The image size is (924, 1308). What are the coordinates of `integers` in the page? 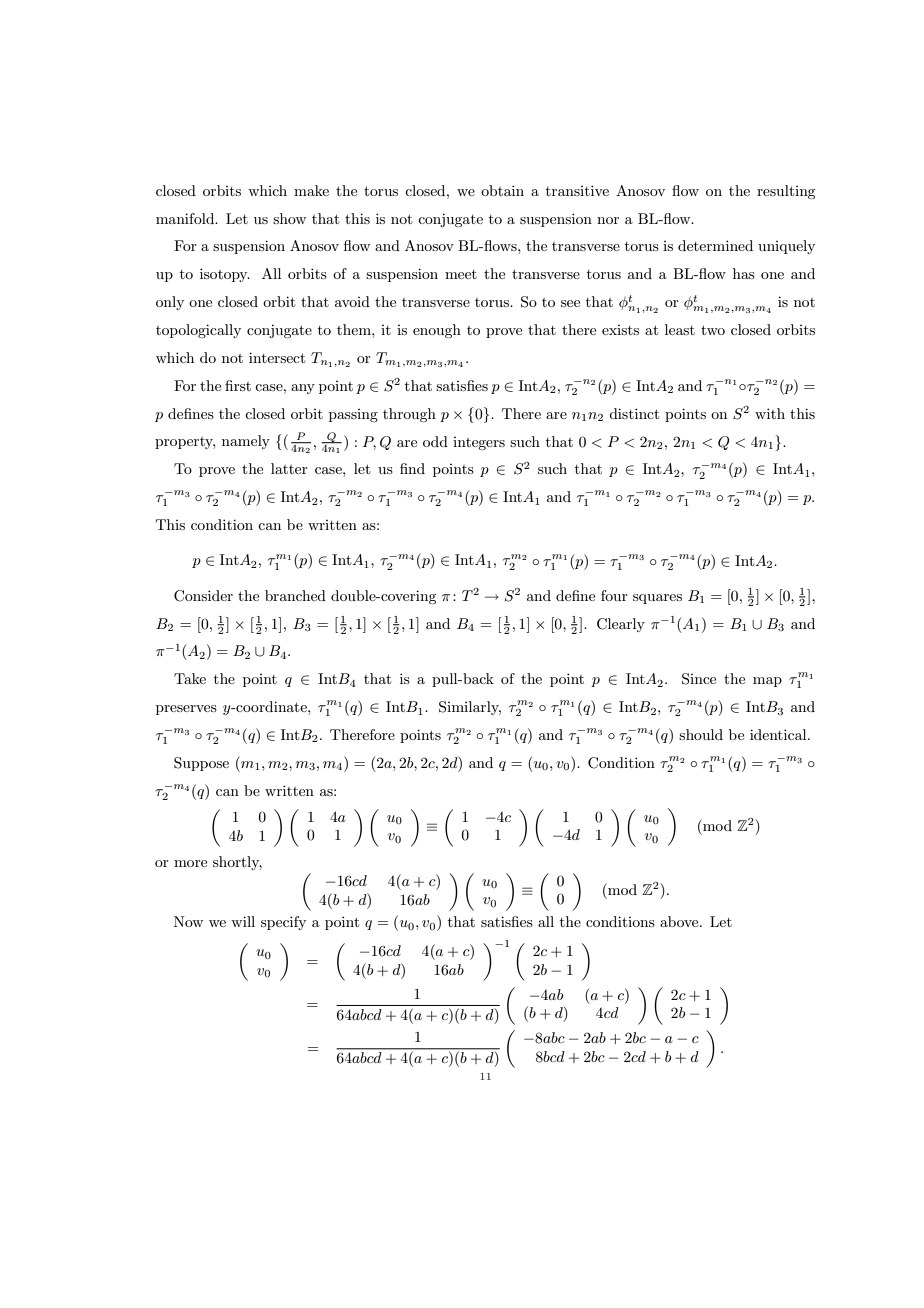 It's located at (479, 443).
